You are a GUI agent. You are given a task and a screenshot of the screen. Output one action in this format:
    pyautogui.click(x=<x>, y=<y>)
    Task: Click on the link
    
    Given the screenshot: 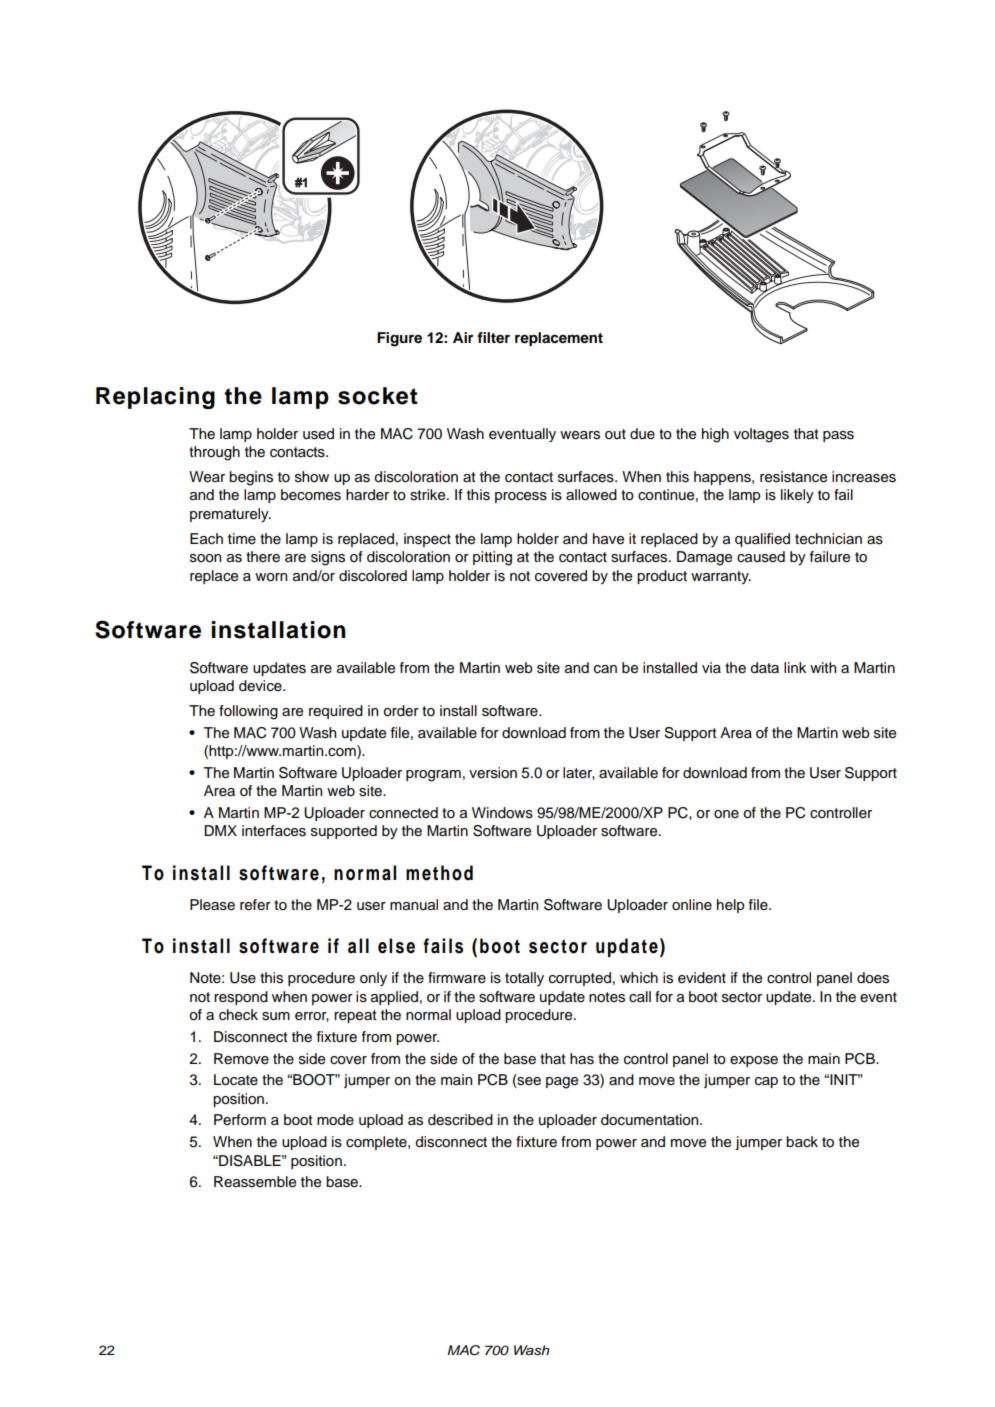 What is the action you would take?
    pyautogui.click(x=795, y=667)
